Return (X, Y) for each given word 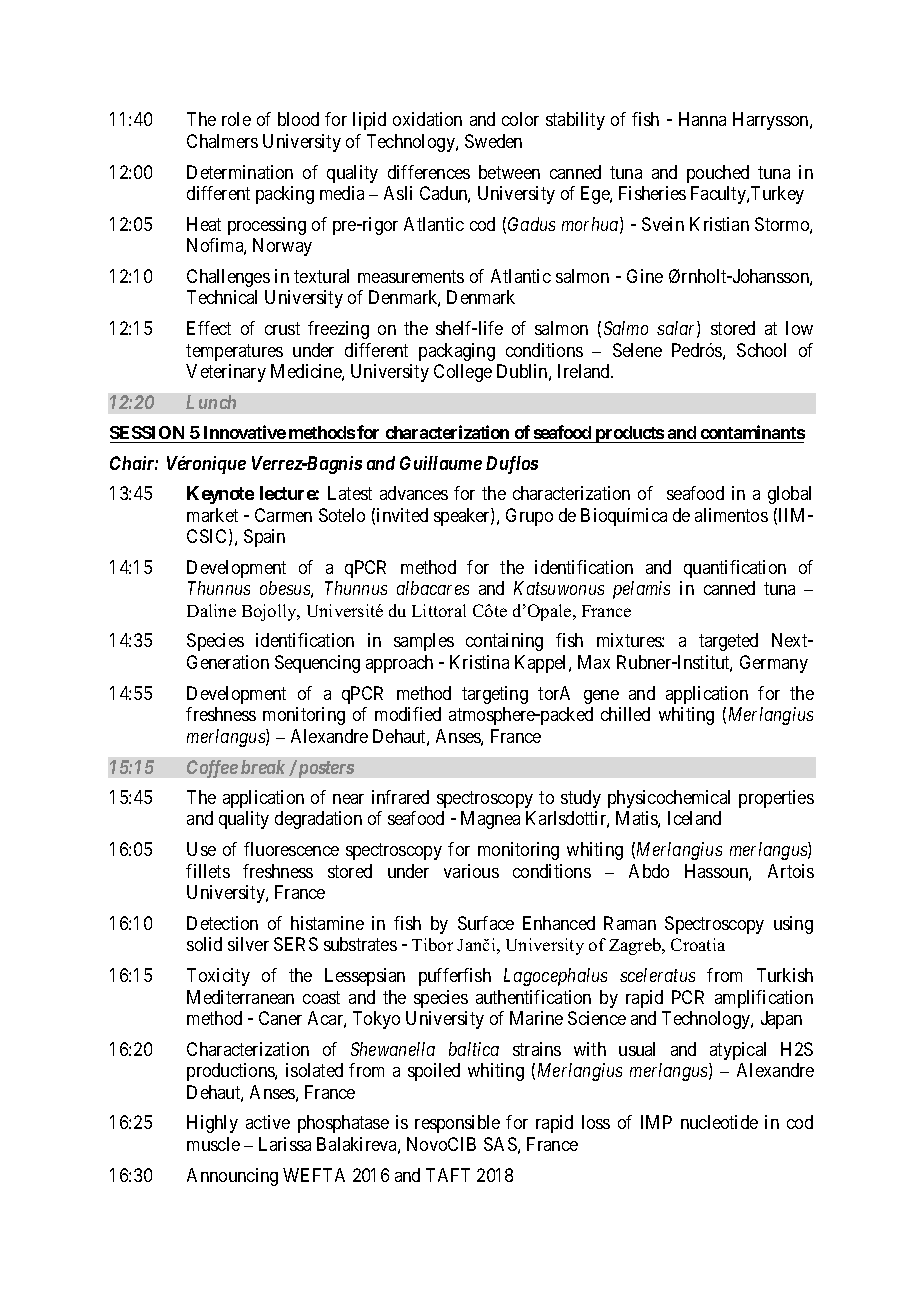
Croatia (698, 944)
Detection (222, 923)
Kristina (479, 662)
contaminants (751, 434)
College (463, 373)
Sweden (493, 141)
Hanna (702, 119)
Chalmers (222, 141)
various (471, 871)
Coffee (212, 769)
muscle (213, 1144)
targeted (728, 642)
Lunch (211, 402)
